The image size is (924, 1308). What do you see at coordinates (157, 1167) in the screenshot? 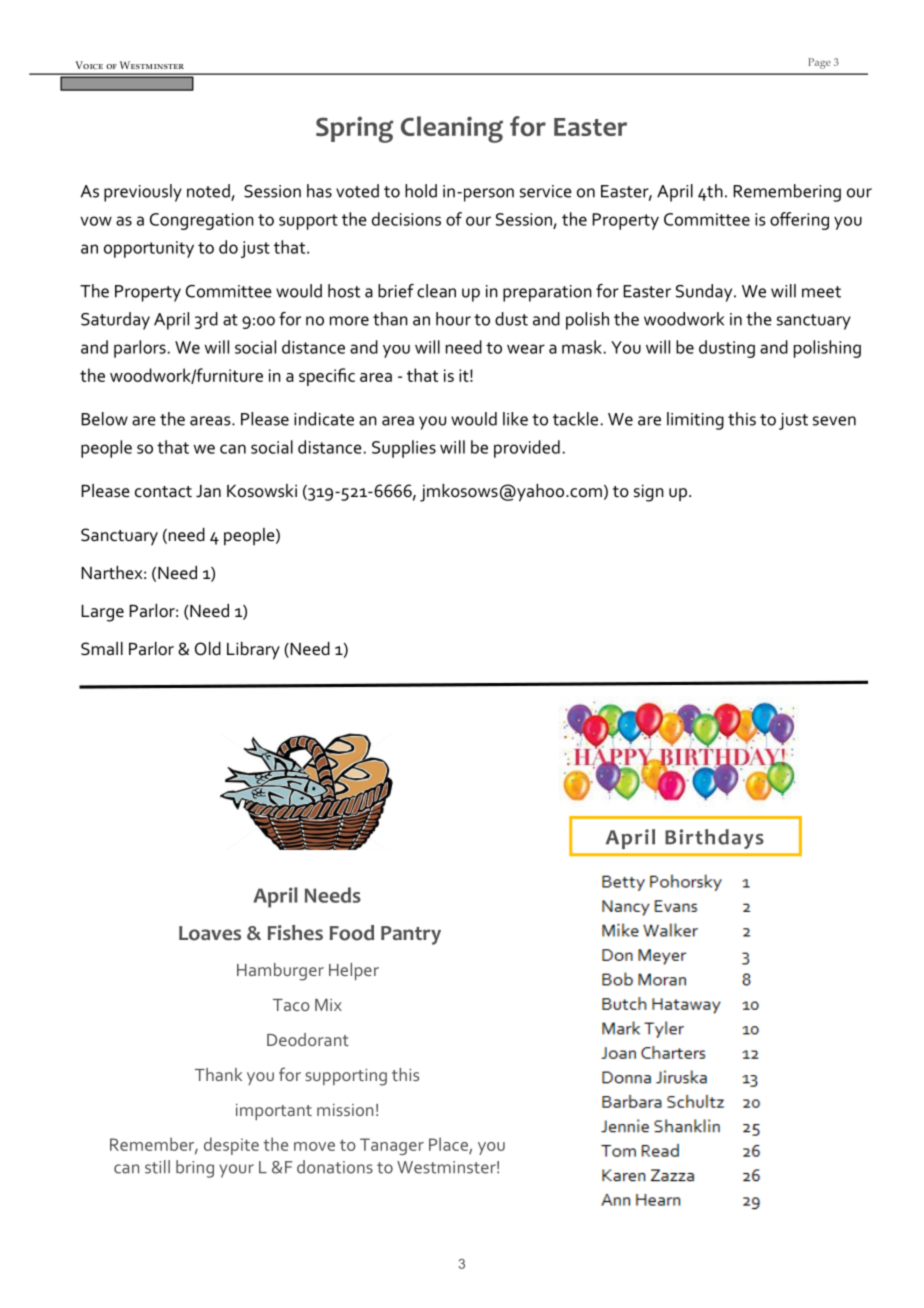
I see `still` at bounding box center [157, 1167].
